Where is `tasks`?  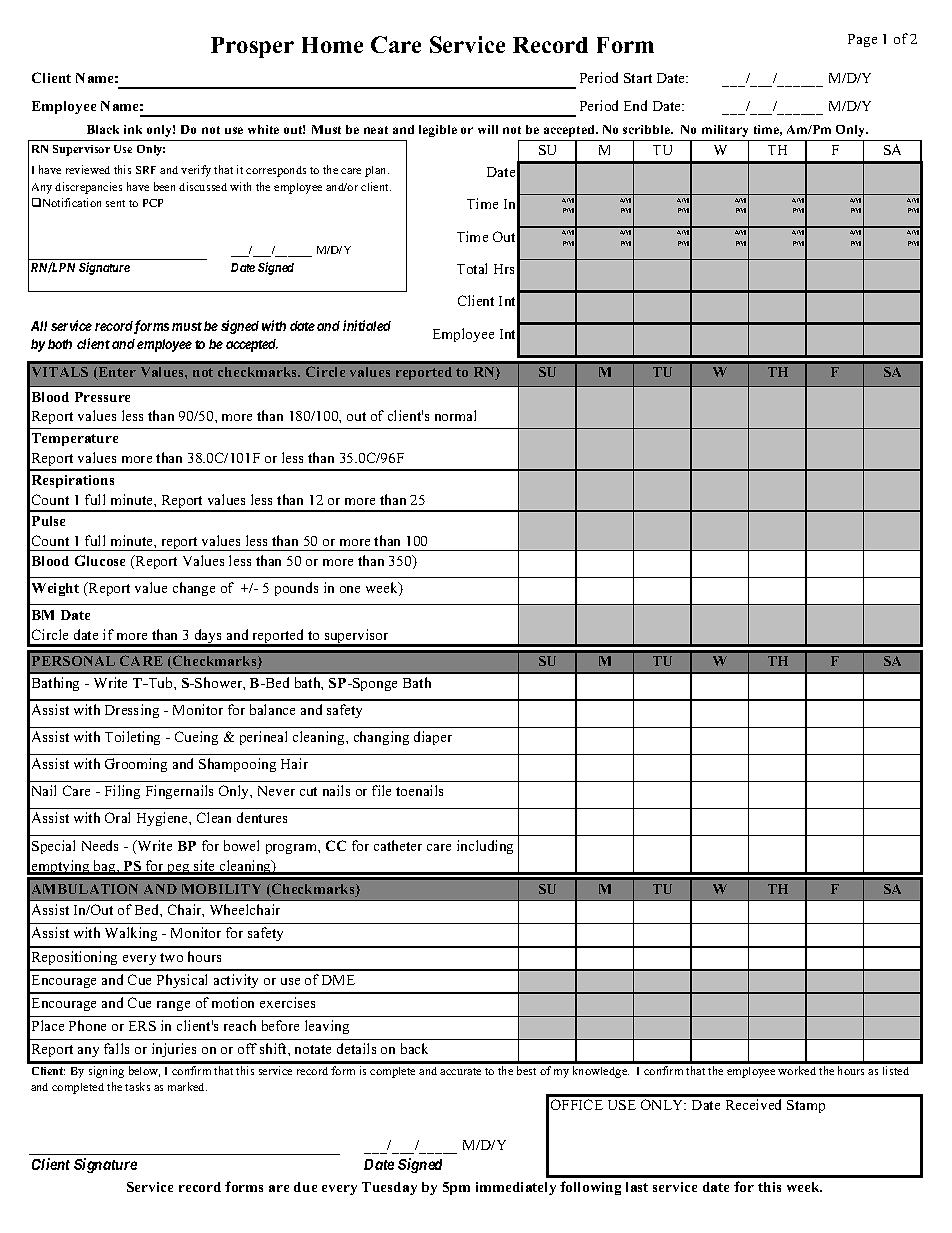 tasks is located at coordinates (137, 1086).
